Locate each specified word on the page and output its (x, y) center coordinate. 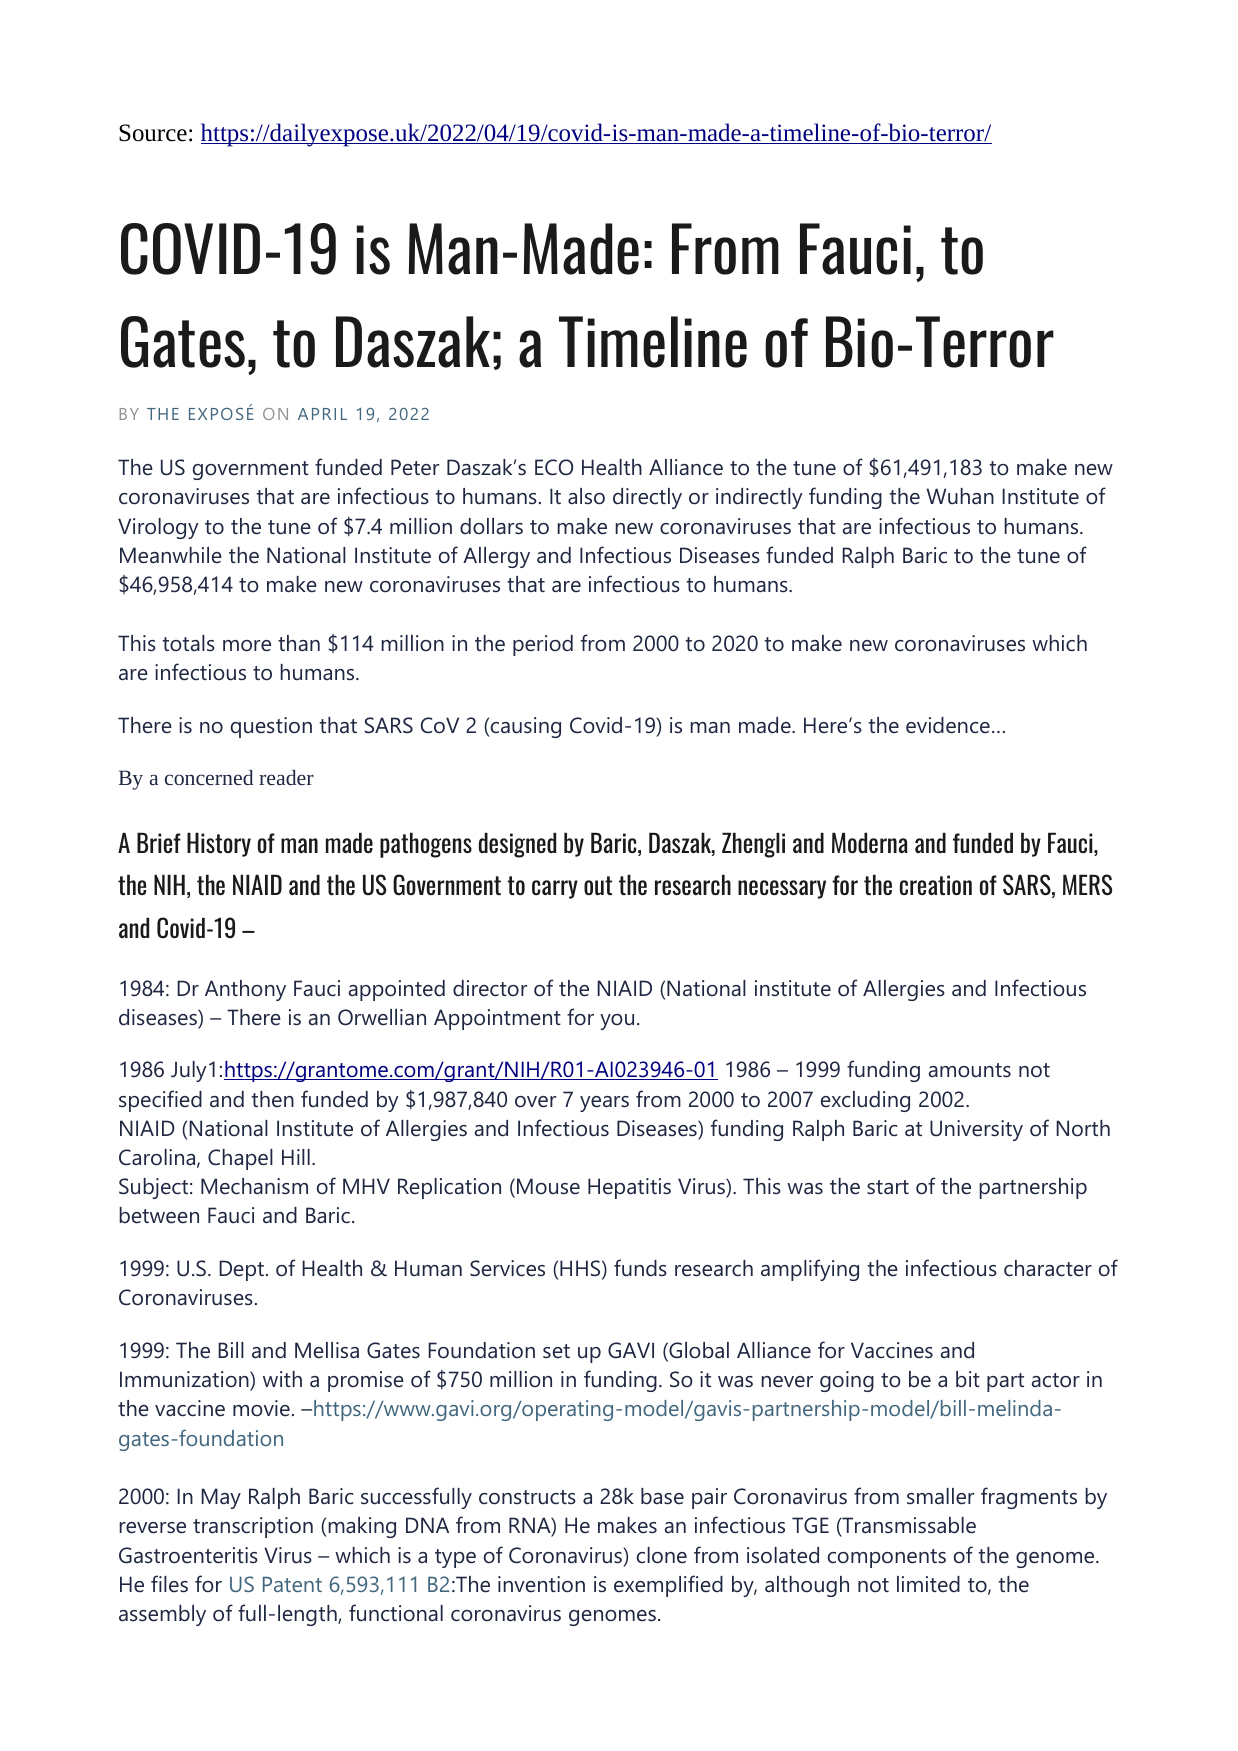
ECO (554, 467)
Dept (243, 1270)
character (1048, 1268)
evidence (948, 725)
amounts (970, 1070)
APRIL (322, 414)
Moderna (870, 842)
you (617, 1022)
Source (153, 133)
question (271, 727)
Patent (292, 1584)
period (543, 645)
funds (640, 1268)
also (586, 496)
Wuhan (960, 496)
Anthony (245, 990)
